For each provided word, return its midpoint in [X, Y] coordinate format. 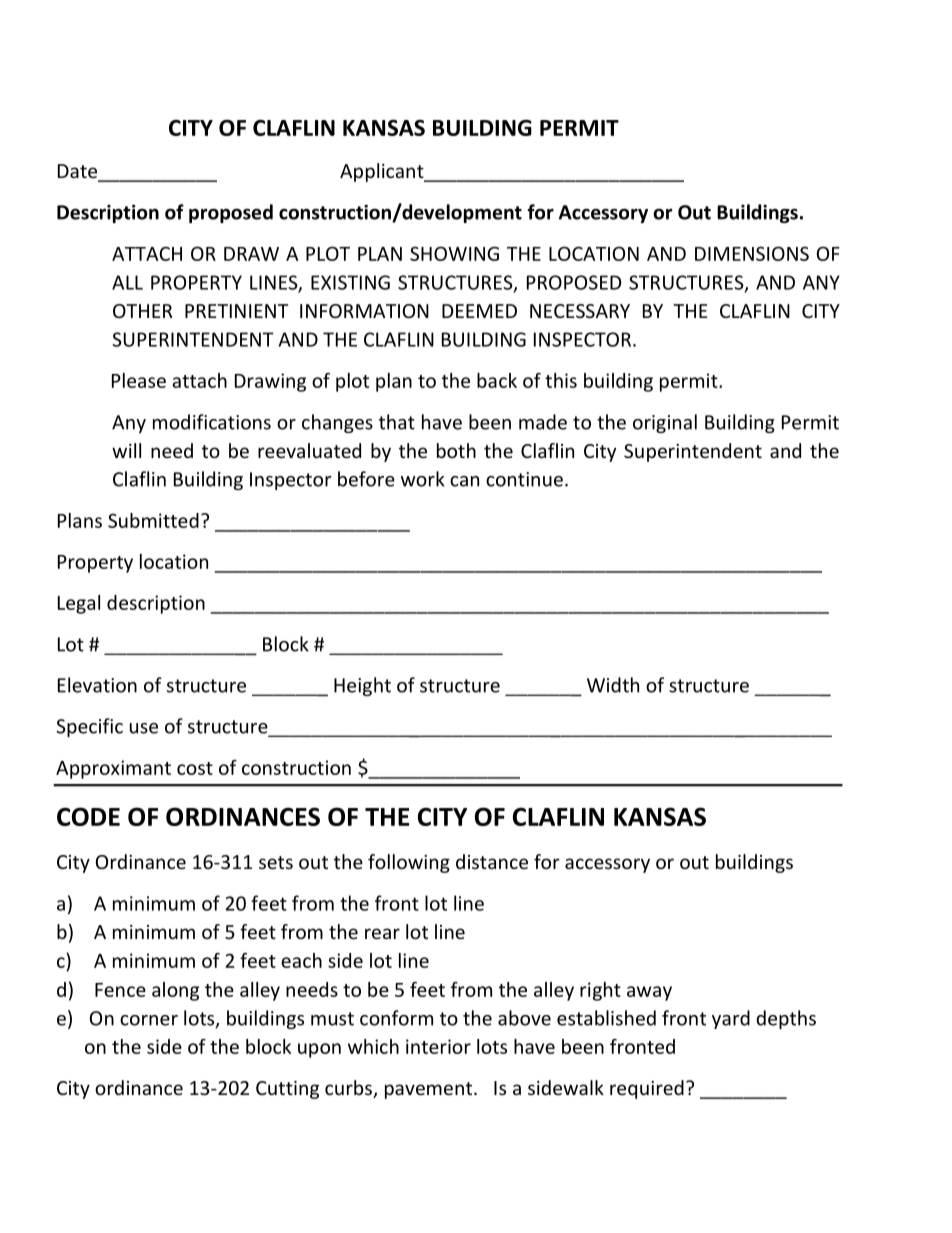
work [423, 479]
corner [149, 1020]
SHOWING [454, 253]
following [409, 863]
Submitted [153, 520]
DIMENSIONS [752, 253]
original [665, 423]
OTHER [143, 311]
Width [613, 685]
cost [195, 768]
